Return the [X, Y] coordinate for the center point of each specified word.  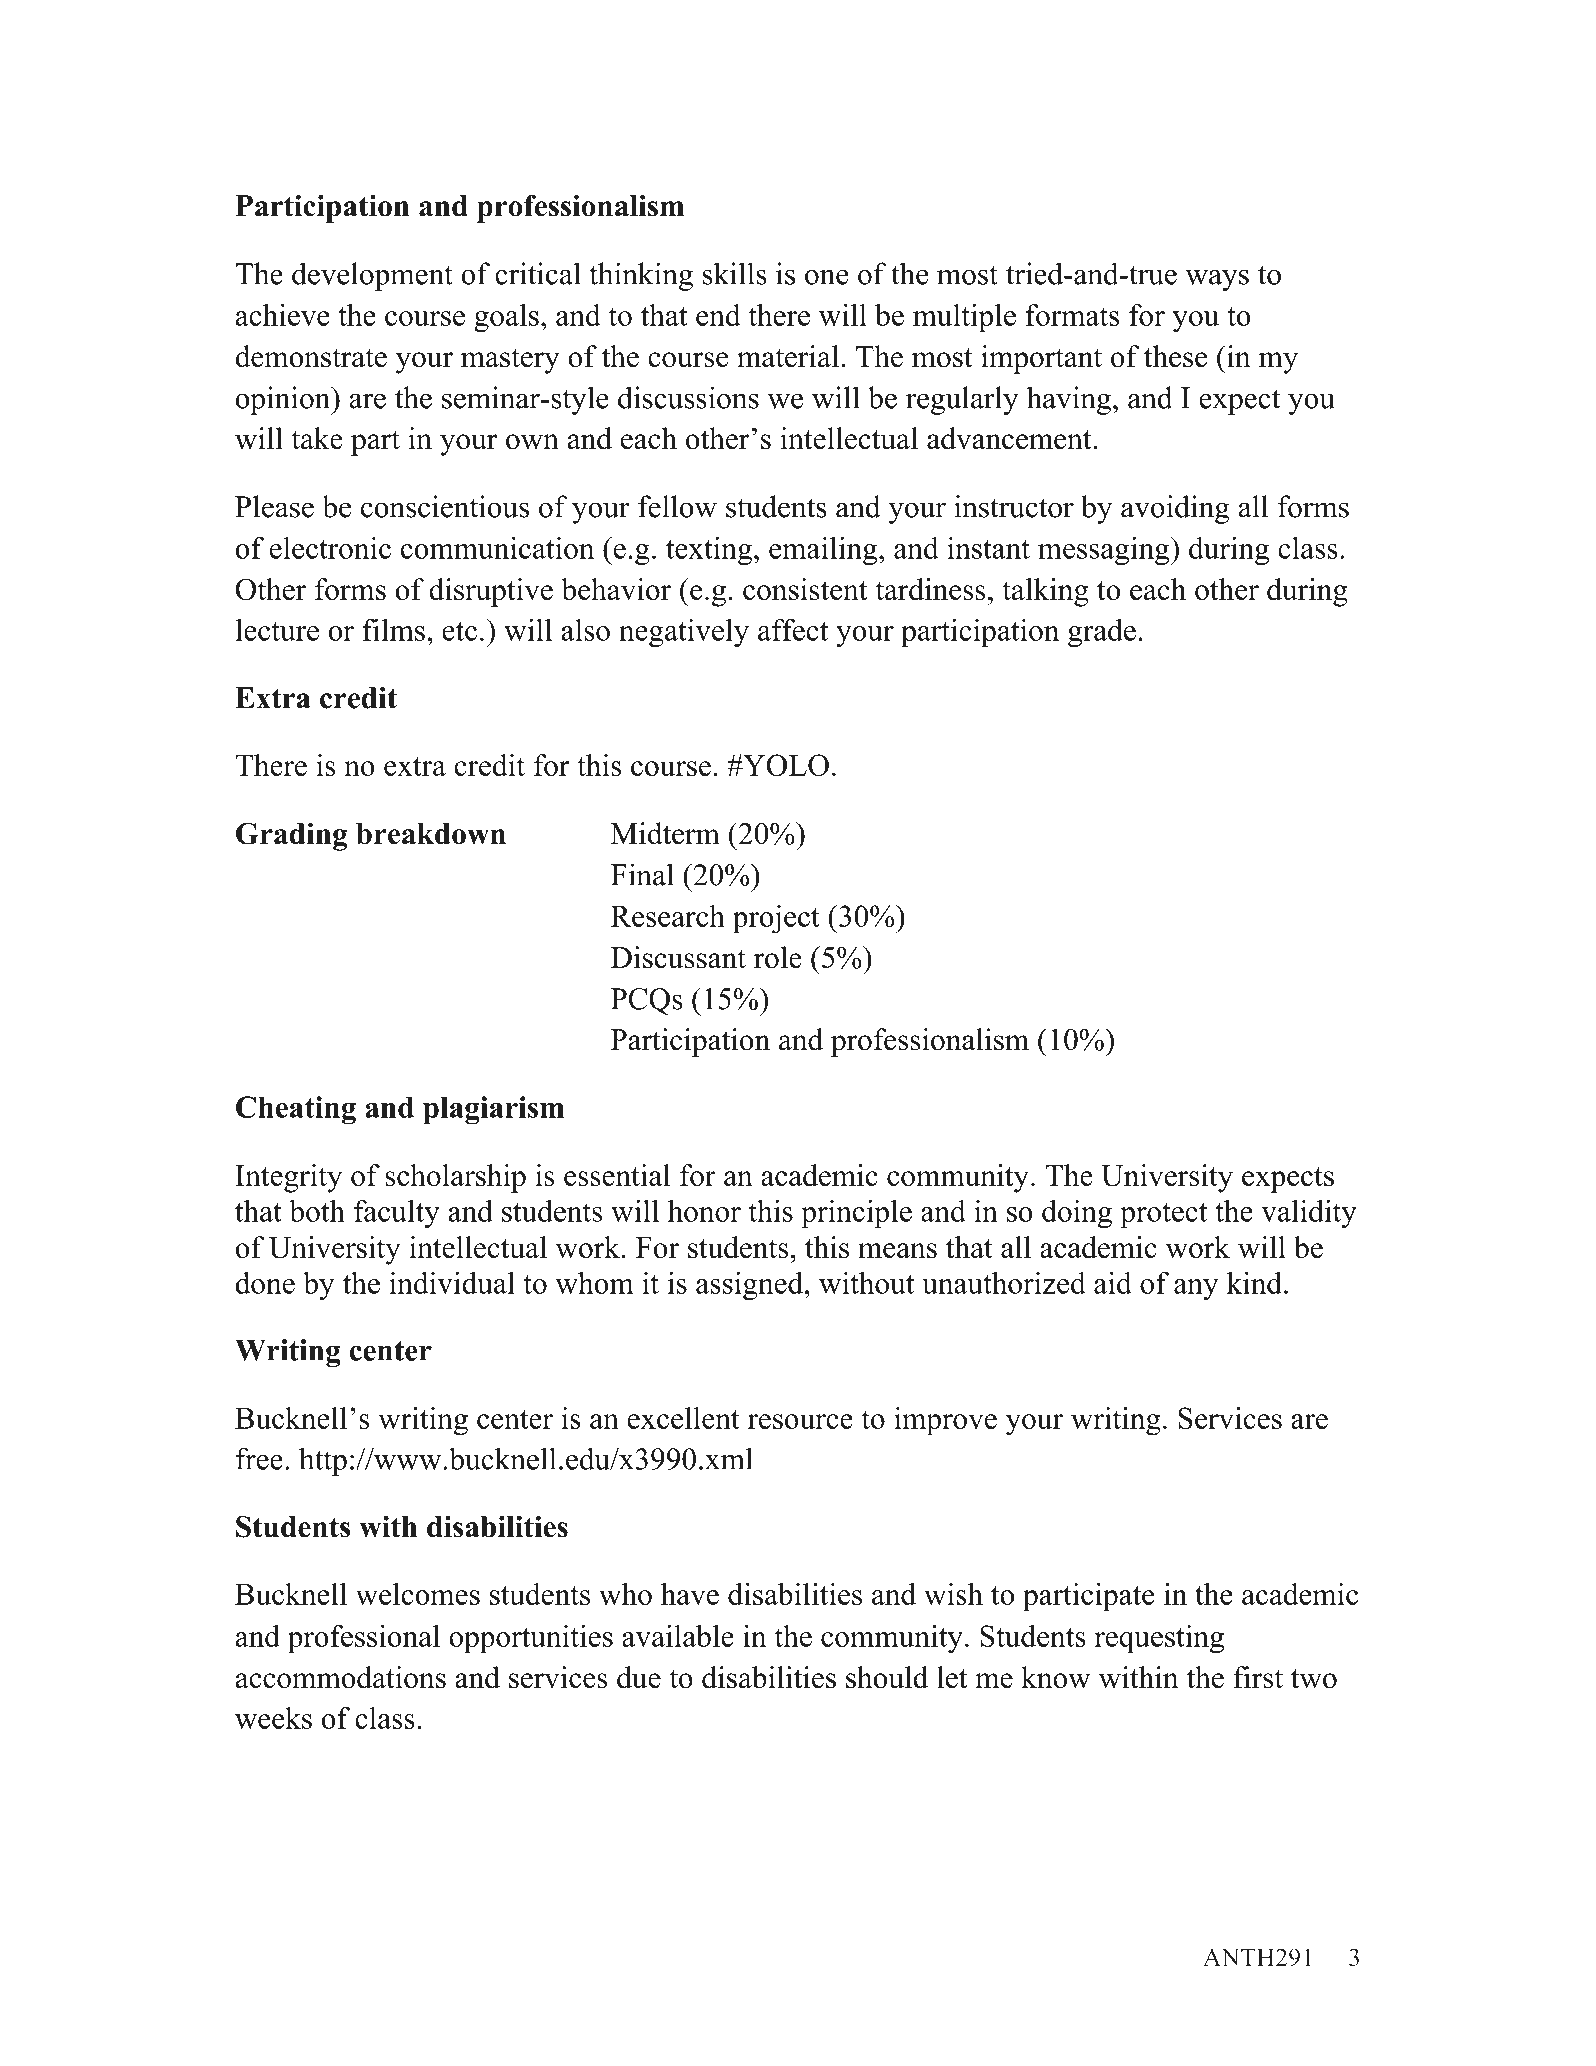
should [887, 1677]
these [1175, 356]
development [372, 276]
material [788, 356]
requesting [1159, 1639]
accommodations [341, 1677]
